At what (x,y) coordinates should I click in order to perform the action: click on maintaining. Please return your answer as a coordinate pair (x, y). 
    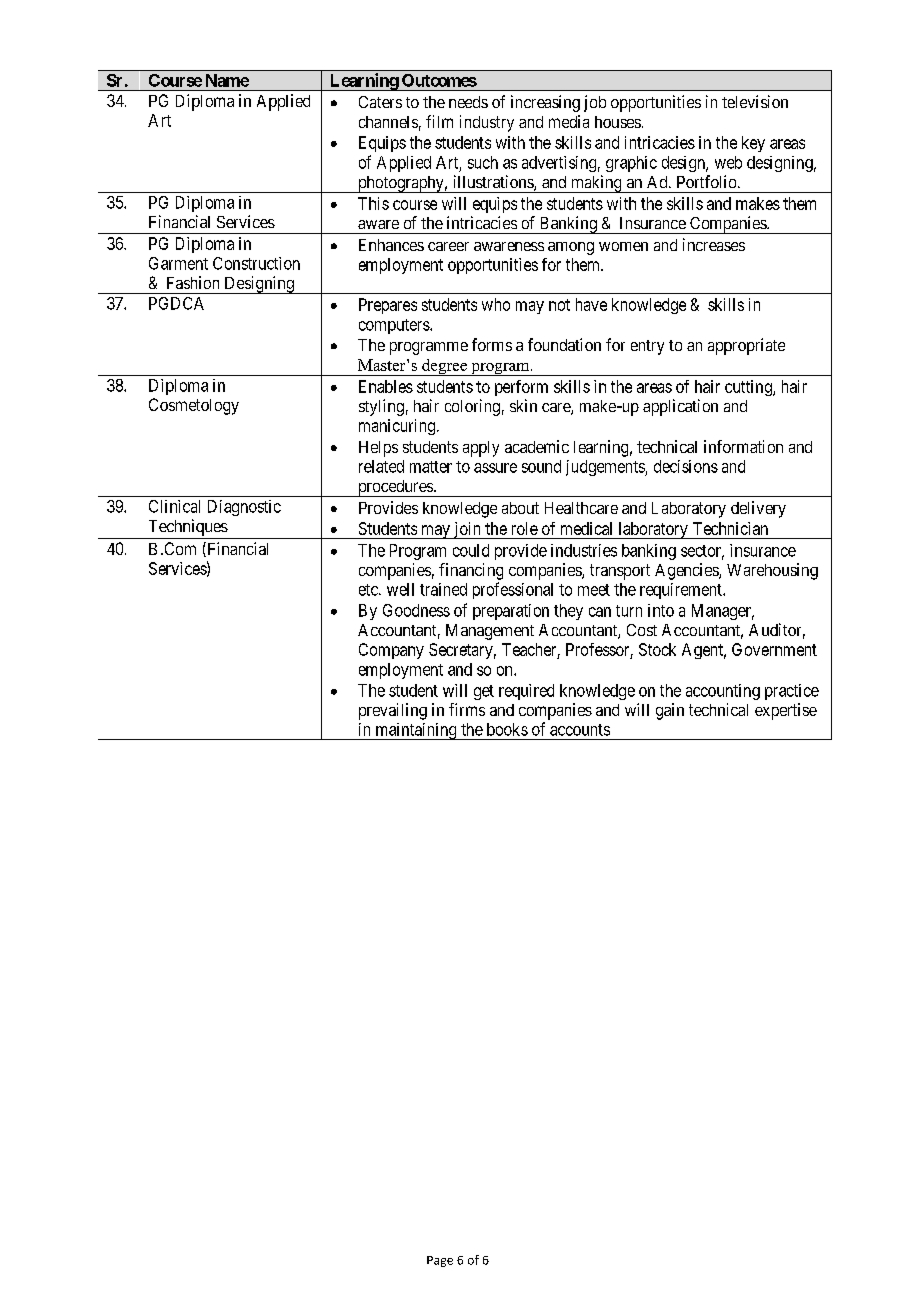
    Looking at the image, I should click on (416, 731).
